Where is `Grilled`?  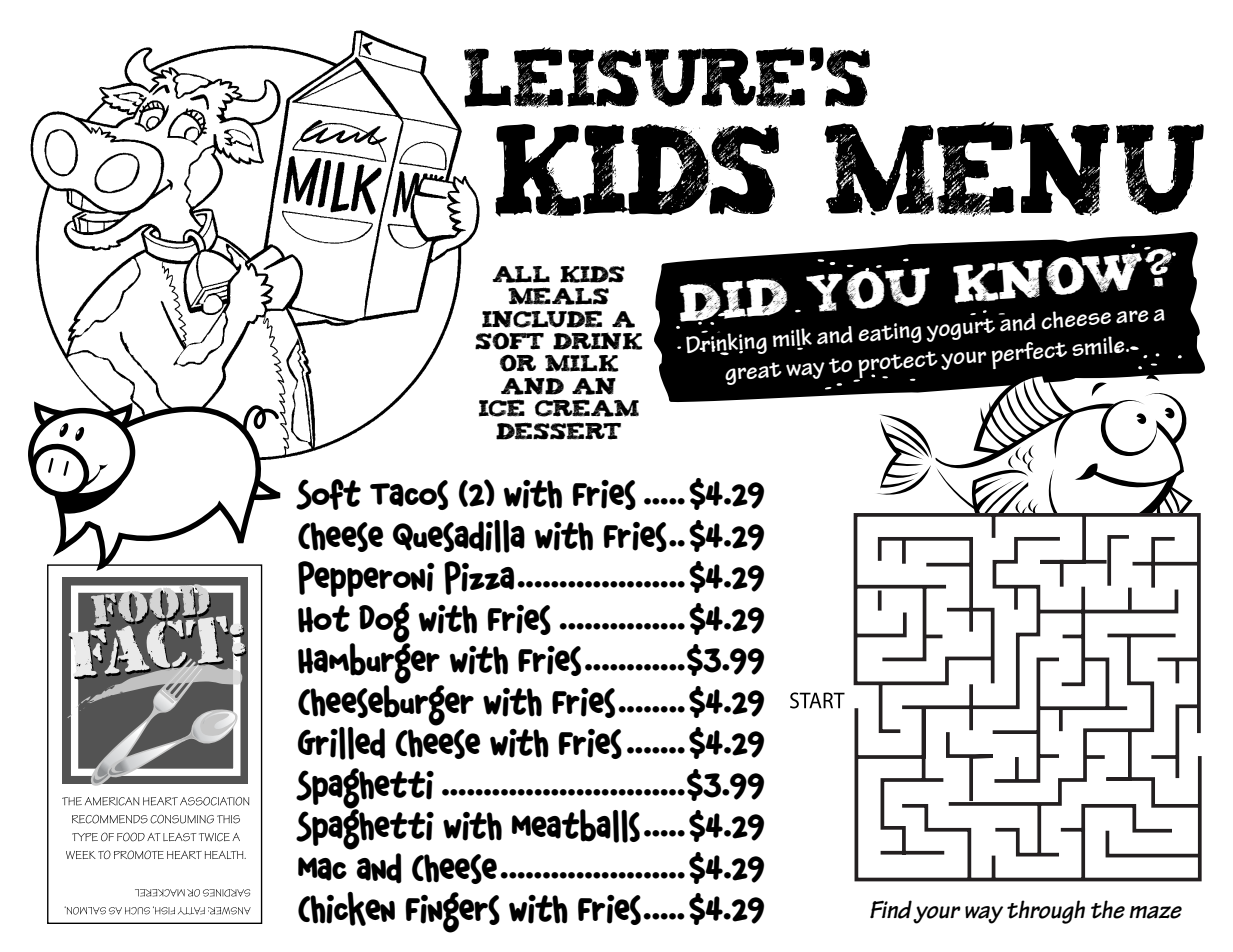
Grilled is located at coordinates (341, 743).
